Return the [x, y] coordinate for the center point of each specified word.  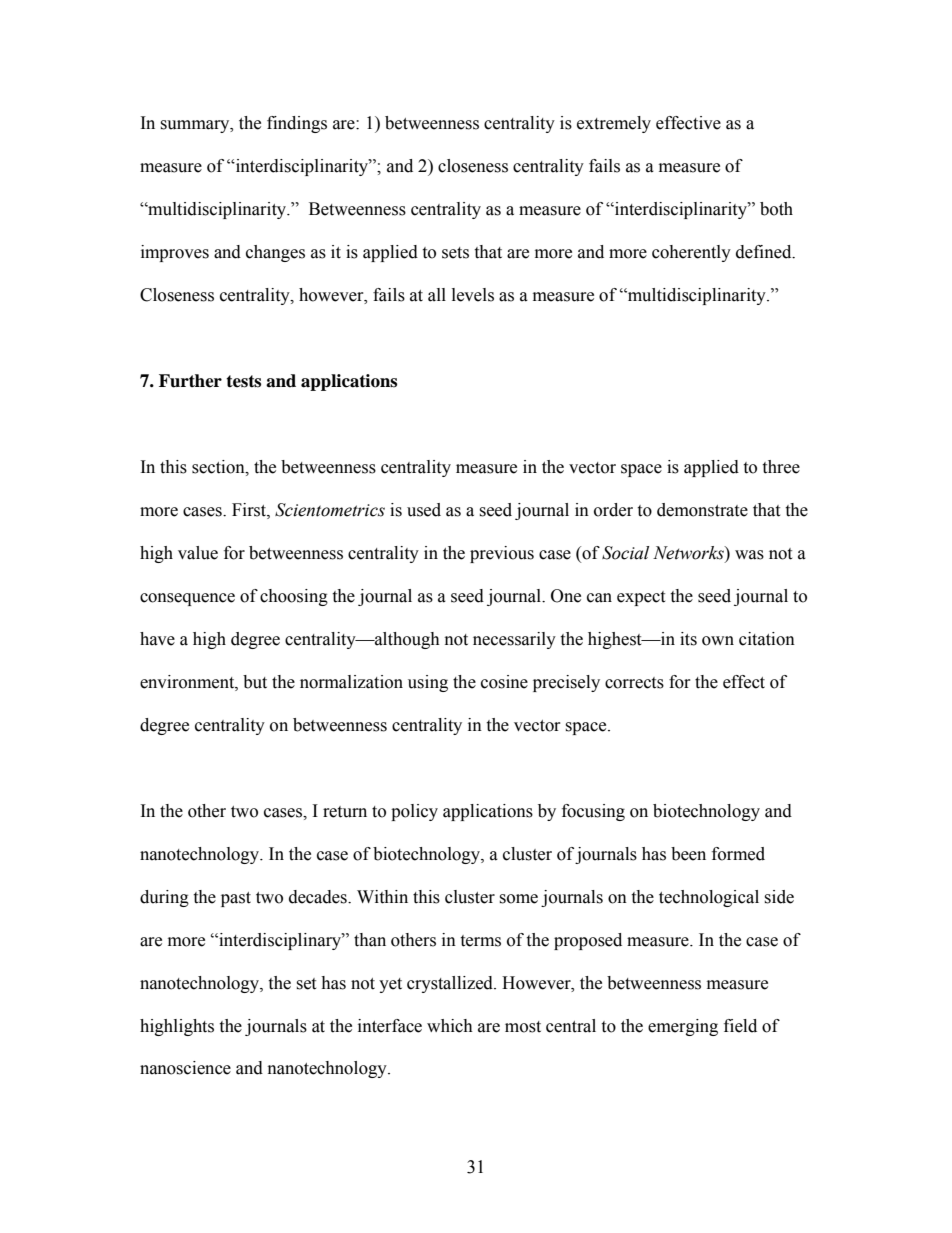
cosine [504, 682]
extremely [614, 124]
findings [297, 124]
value [198, 553]
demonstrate [702, 510]
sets [455, 253]
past [236, 899]
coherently [691, 253]
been [688, 854]
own [718, 641]
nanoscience [185, 1068]
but [255, 682]
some [518, 899]
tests [243, 381]
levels [473, 295]
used [424, 510]
